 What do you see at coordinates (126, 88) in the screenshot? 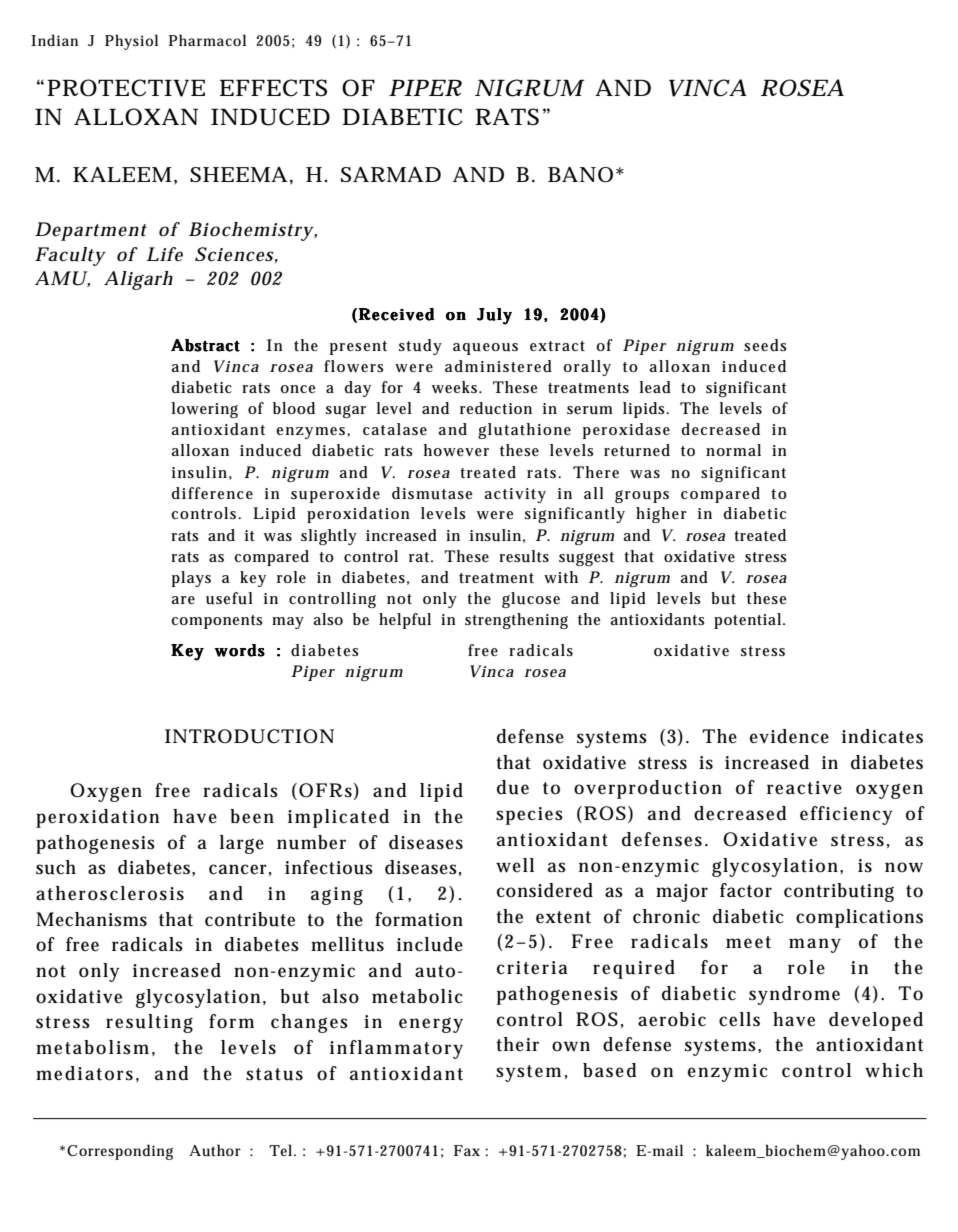
I see `PROTECTIVE` at bounding box center [126, 88].
